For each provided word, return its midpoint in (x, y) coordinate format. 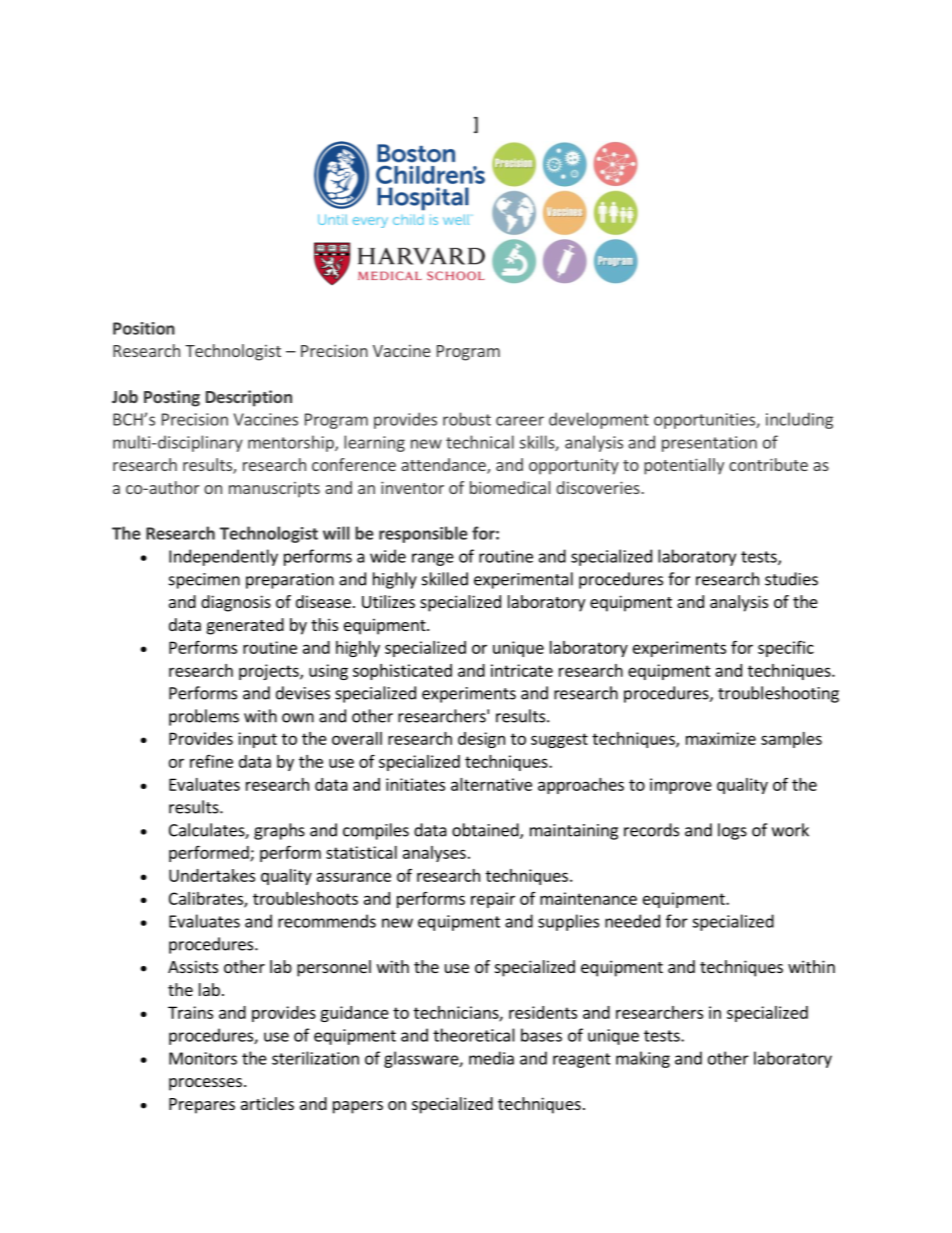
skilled (445, 579)
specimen (204, 581)
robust (467, 419)
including (799, 420)
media (491, 1058)
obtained (486, 831)
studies (791, 579)
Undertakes (212, 875)
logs (732, 831)
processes (205, 1084)
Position (144, 328)
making (643, 1059)
